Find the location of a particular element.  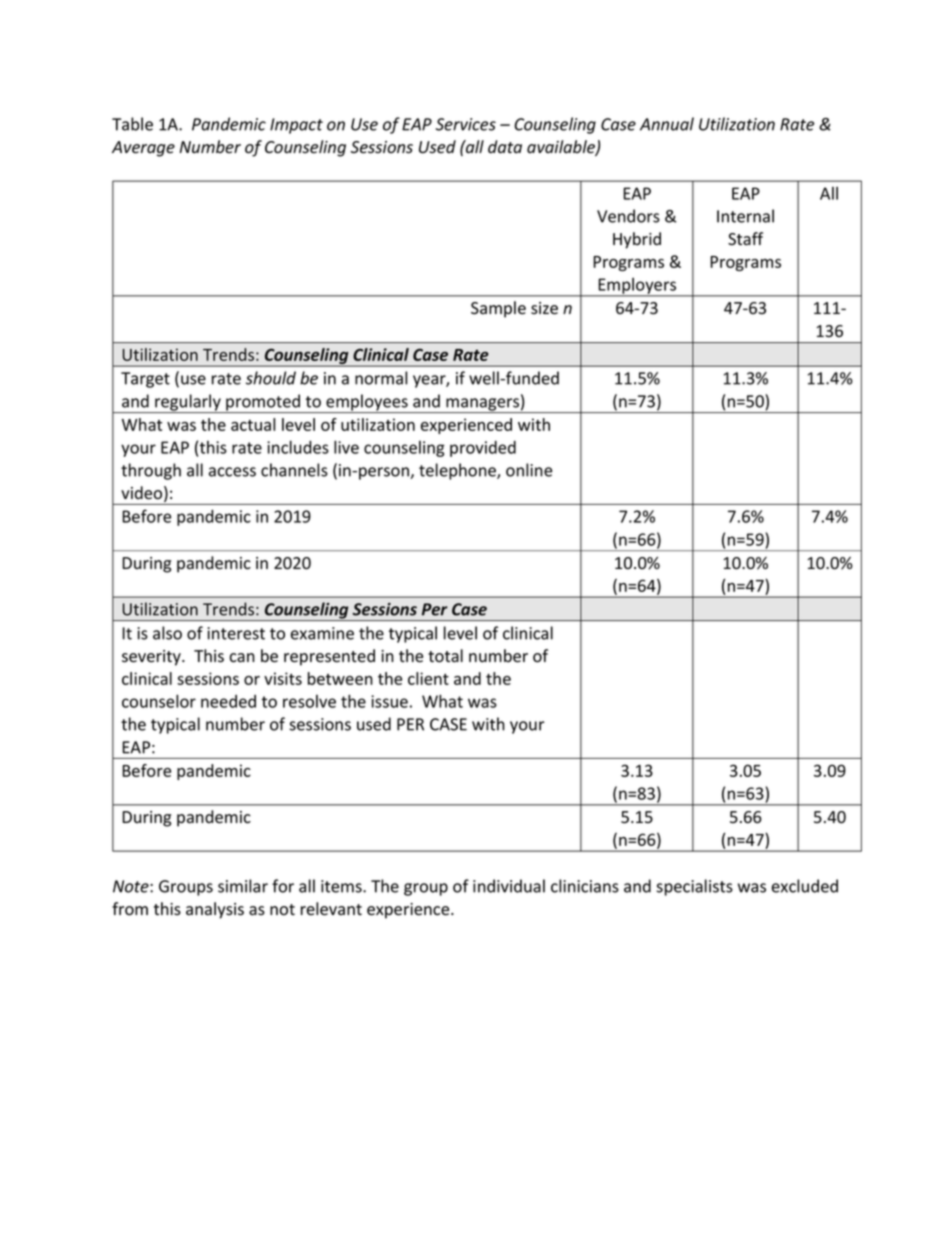

client is located at coordinates (428, 678).
